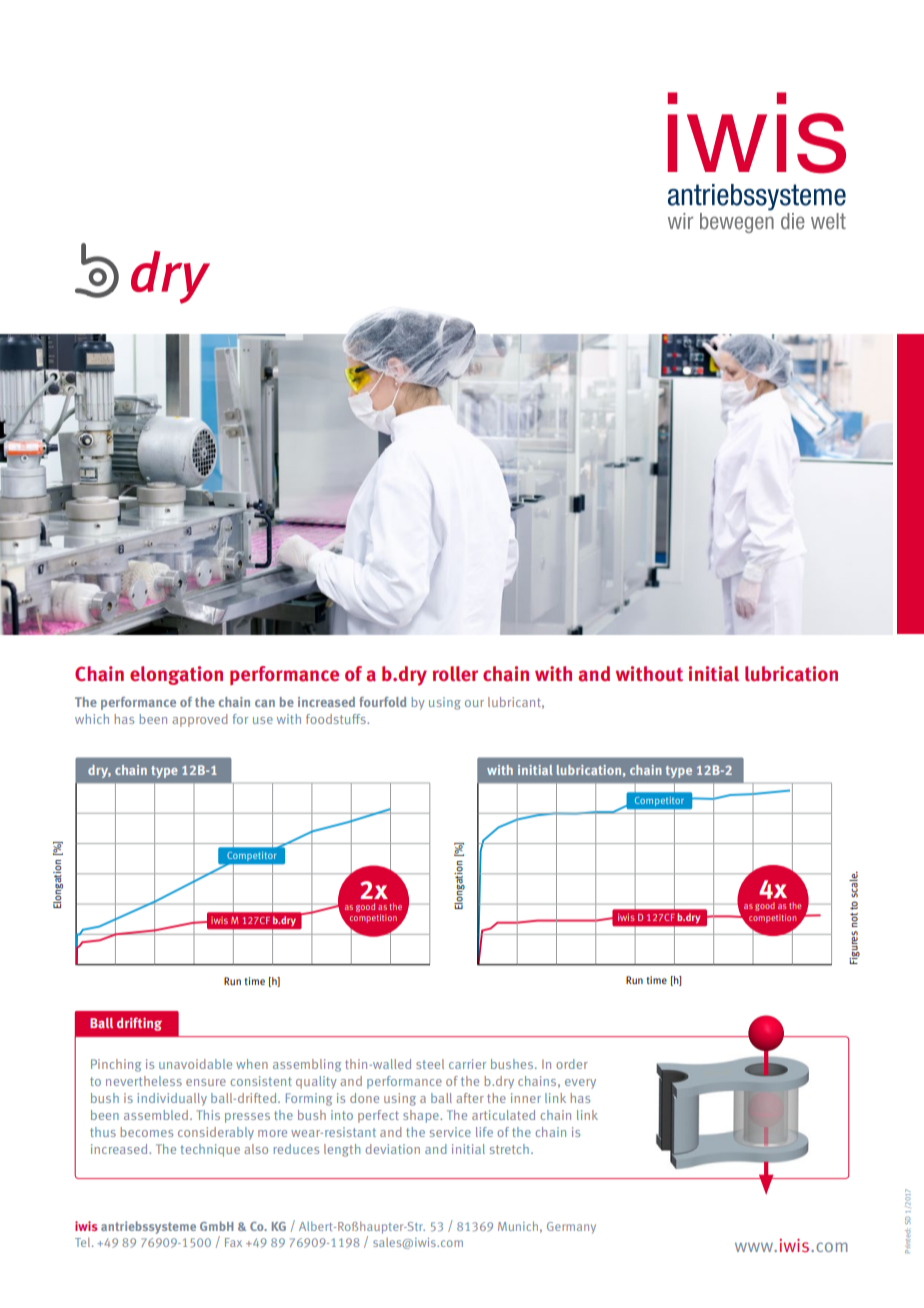  What do you see at coordinates (263, 720) in the screenshot?
I see `use` at bounding box center [263, 720].
